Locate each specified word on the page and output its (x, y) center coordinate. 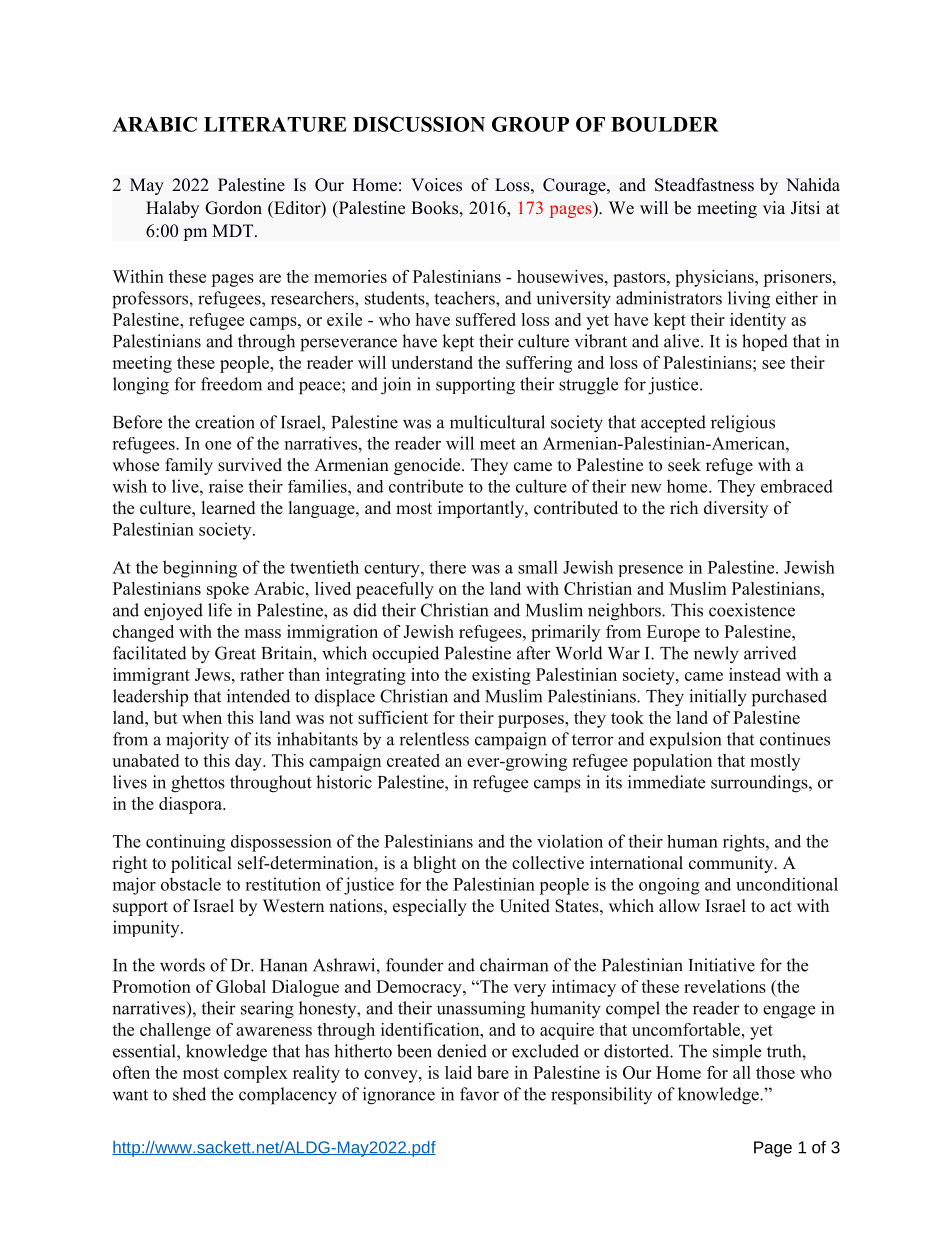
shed (189, 1094)
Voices (436, 185)
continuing (185, 843)
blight (434, 864)
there (447, 567)
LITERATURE (275, 124)
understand (432, 362)
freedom (231, 384)
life (220, 610)
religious (743, 424)
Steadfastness (704, 185)
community (732, 864)
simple (737, 1053)
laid (458, 1072)
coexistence (752, 610)
